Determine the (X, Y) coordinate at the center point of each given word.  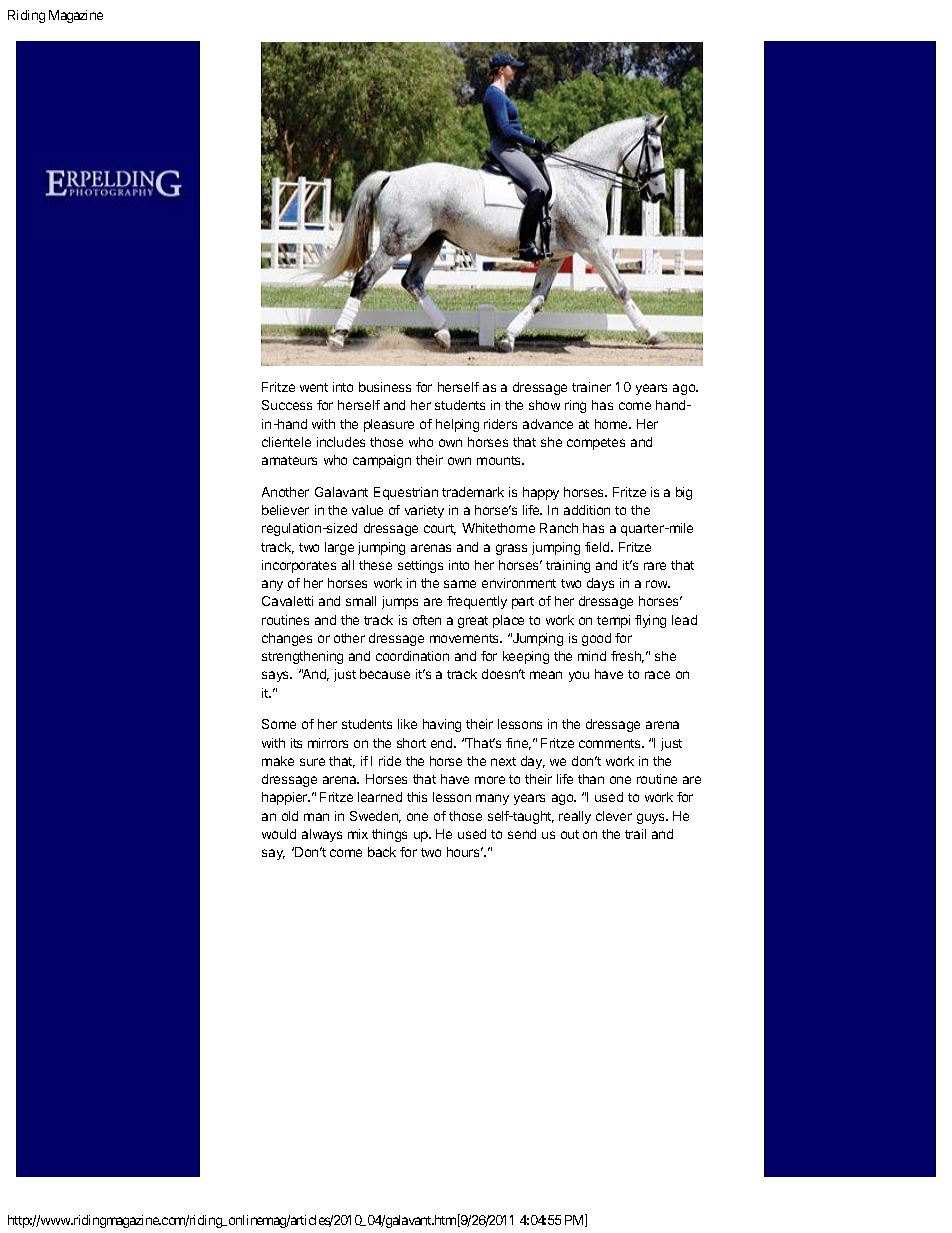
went (314, 387)
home (612, 424)
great (473, 622)
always (322, 835)
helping (457, 425)
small (361, 601)
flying (650, 621)
